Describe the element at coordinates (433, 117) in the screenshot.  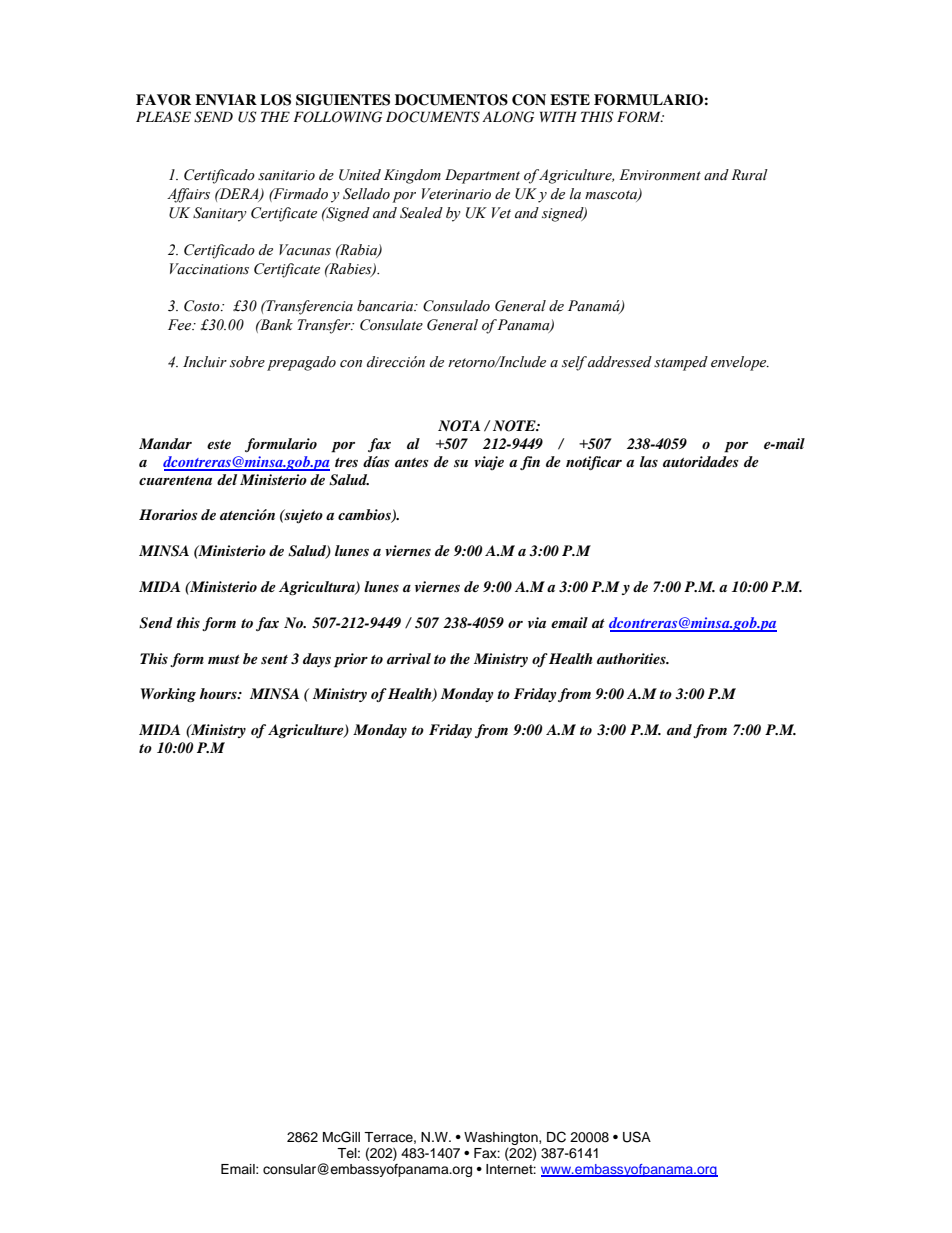
I see `DOCUMENTS` at that location.
